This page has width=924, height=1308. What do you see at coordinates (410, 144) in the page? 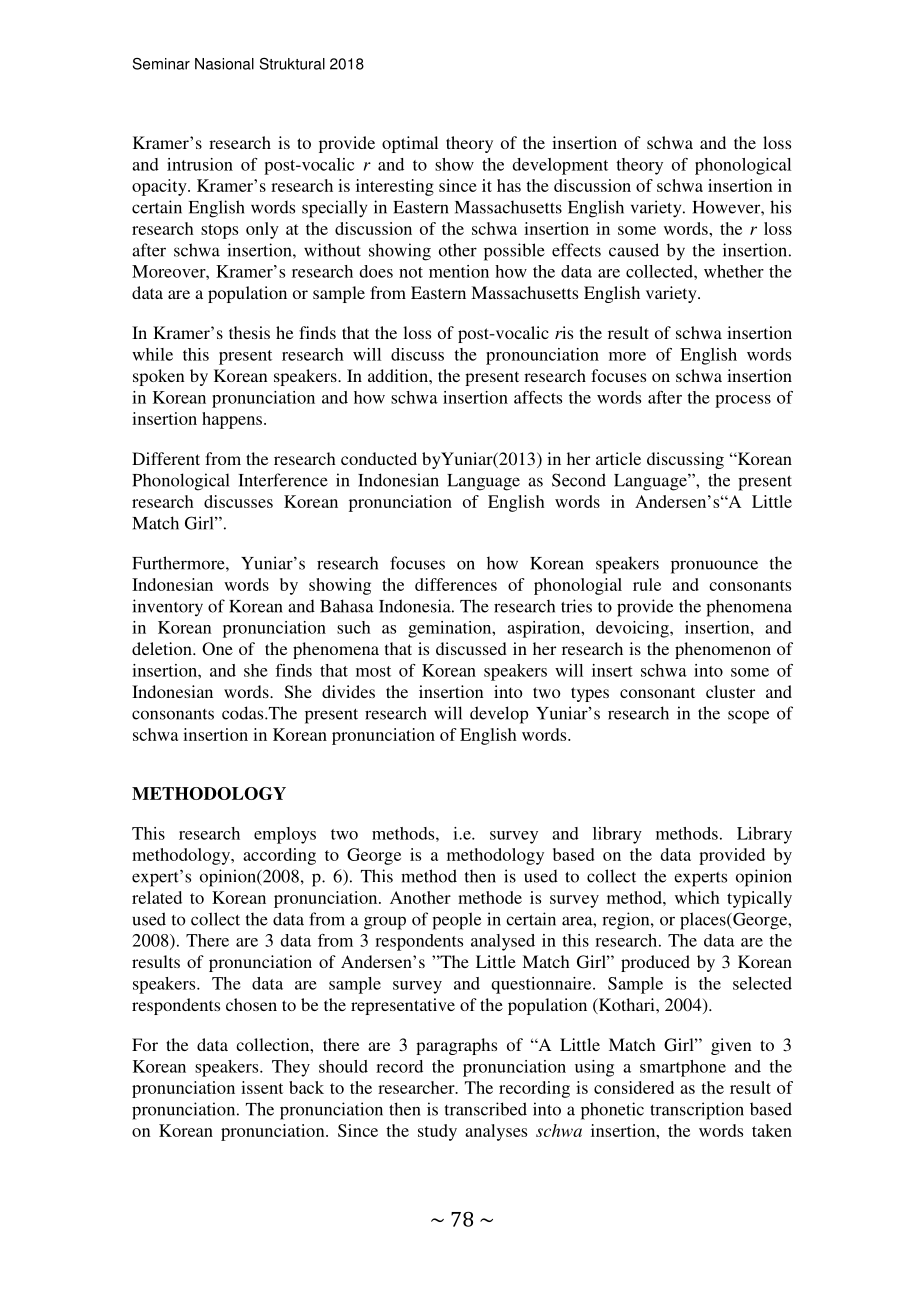
I see `optimal` at bounding box center [410, 144].
